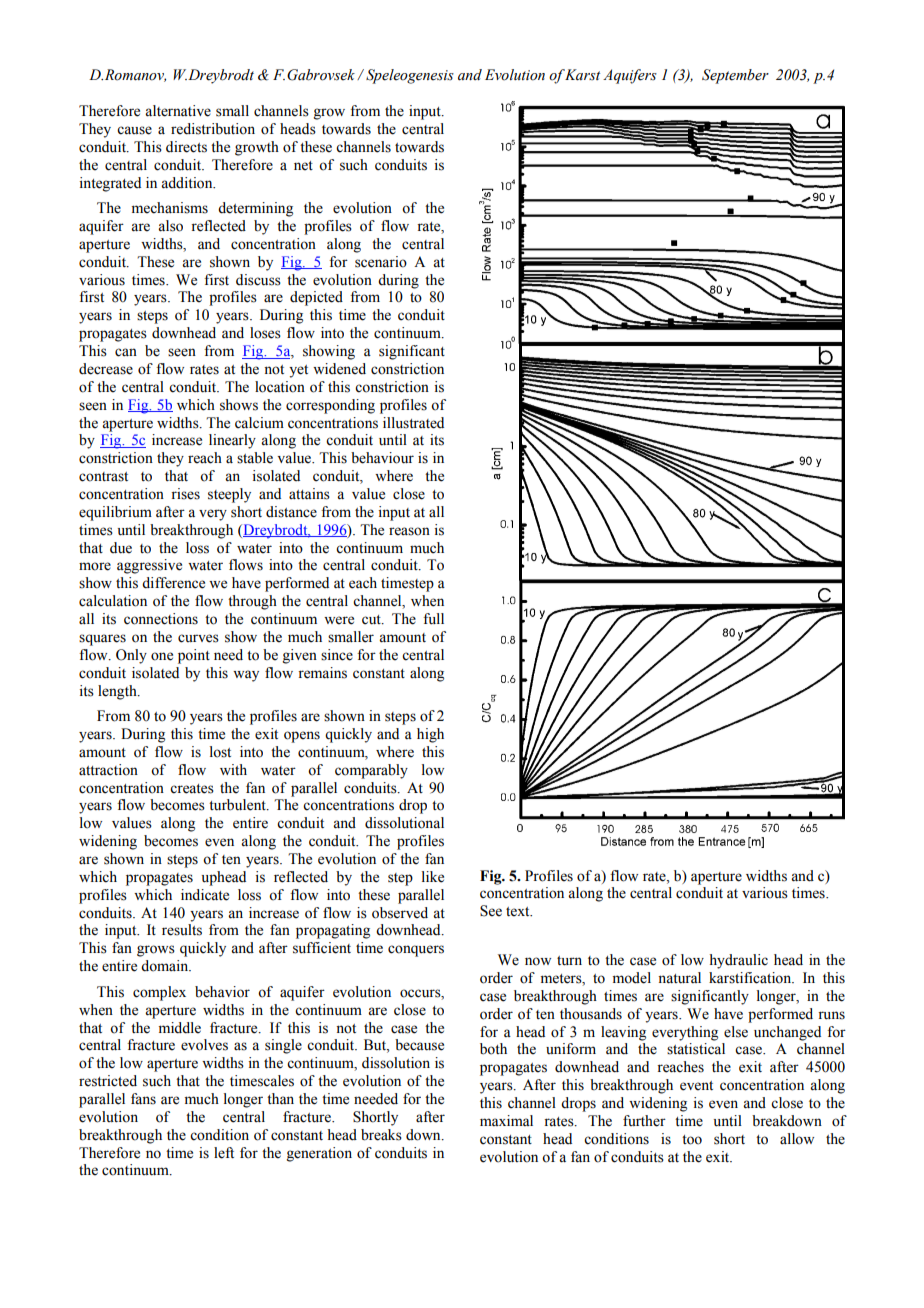 This page has width=924, height=1308. I want to click on September, so click(735, 76).
